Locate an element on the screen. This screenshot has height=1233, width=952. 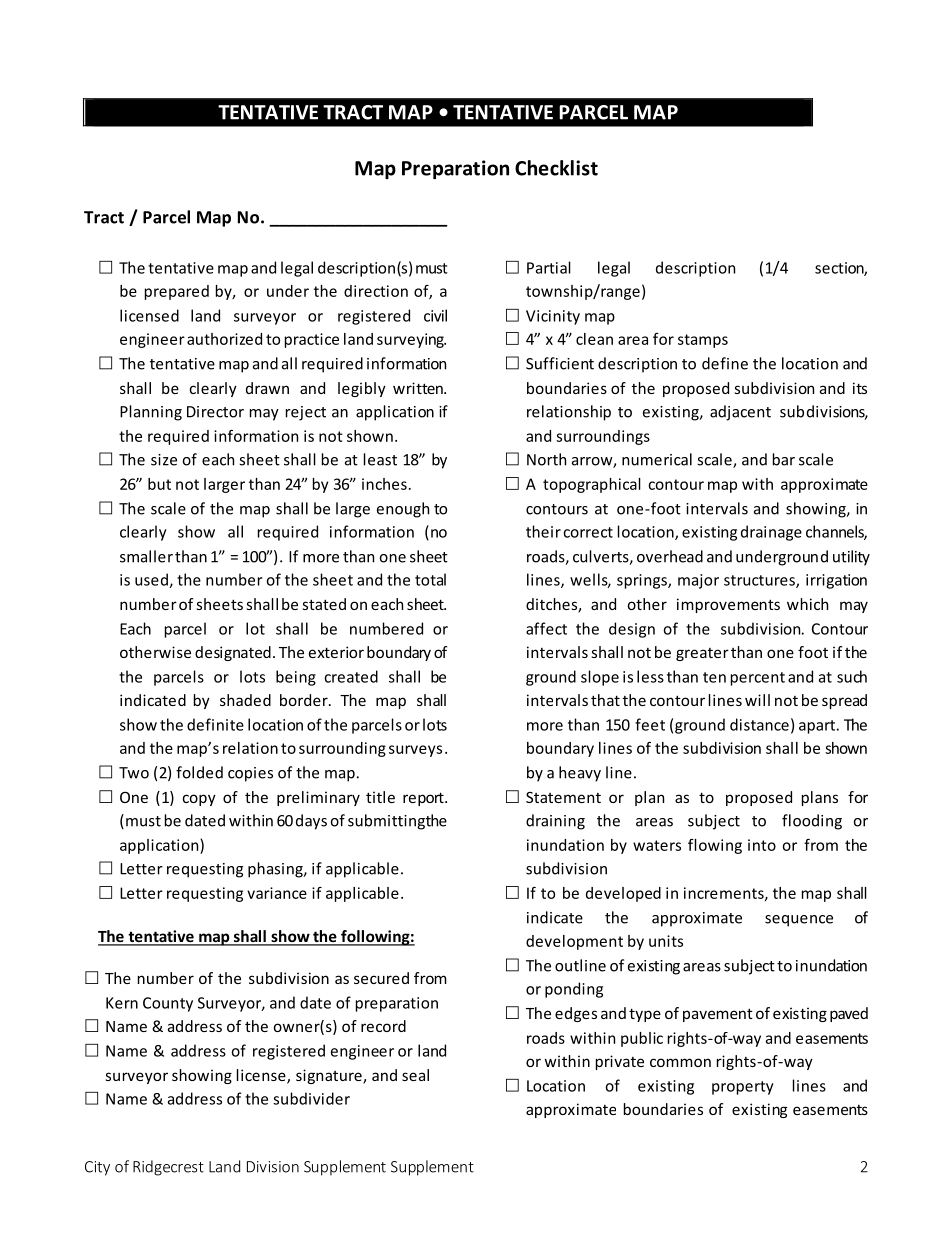
seal is located at coordinates (415, 1075).
